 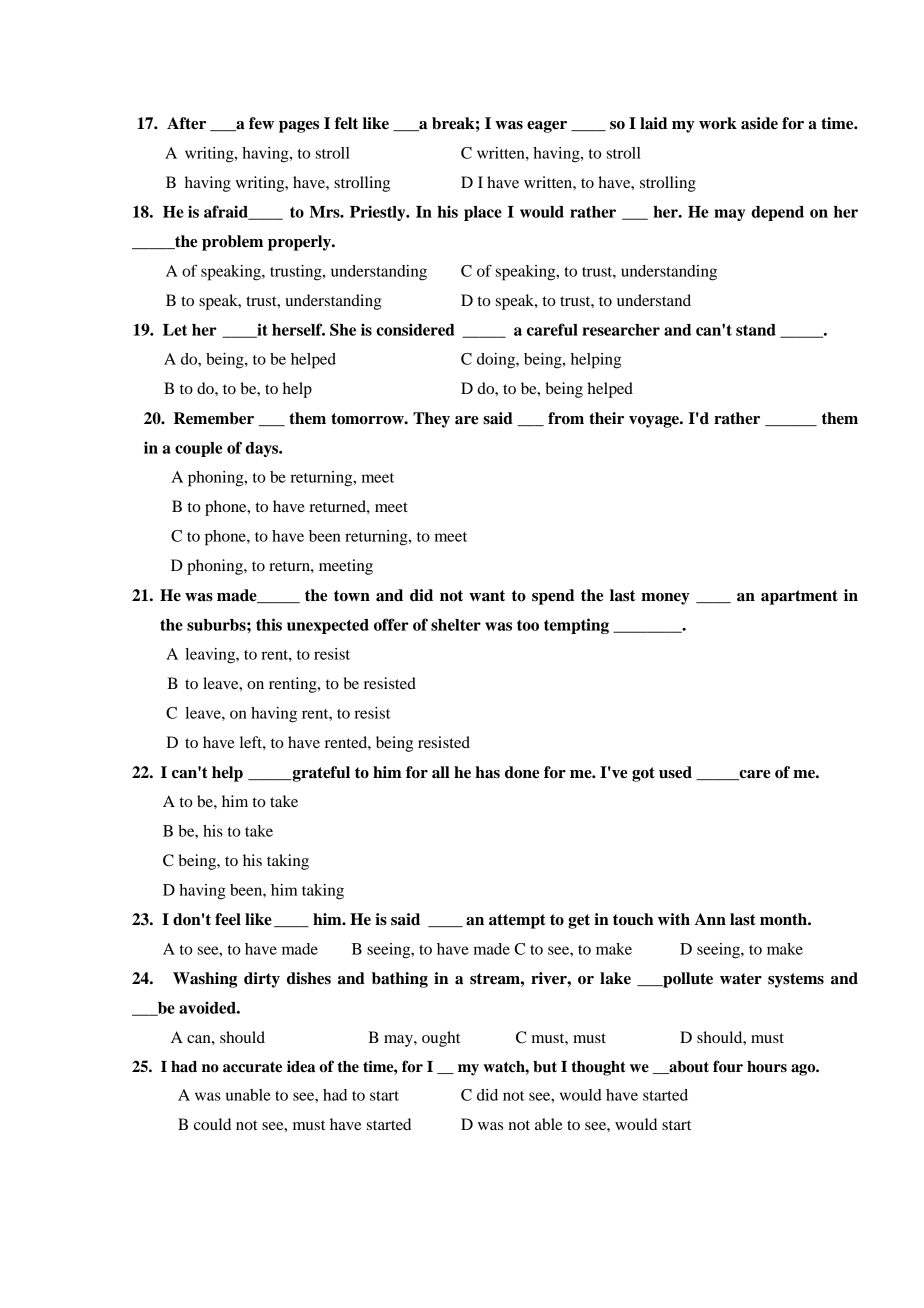 I want to click on this, so click(x=269, y=624).
